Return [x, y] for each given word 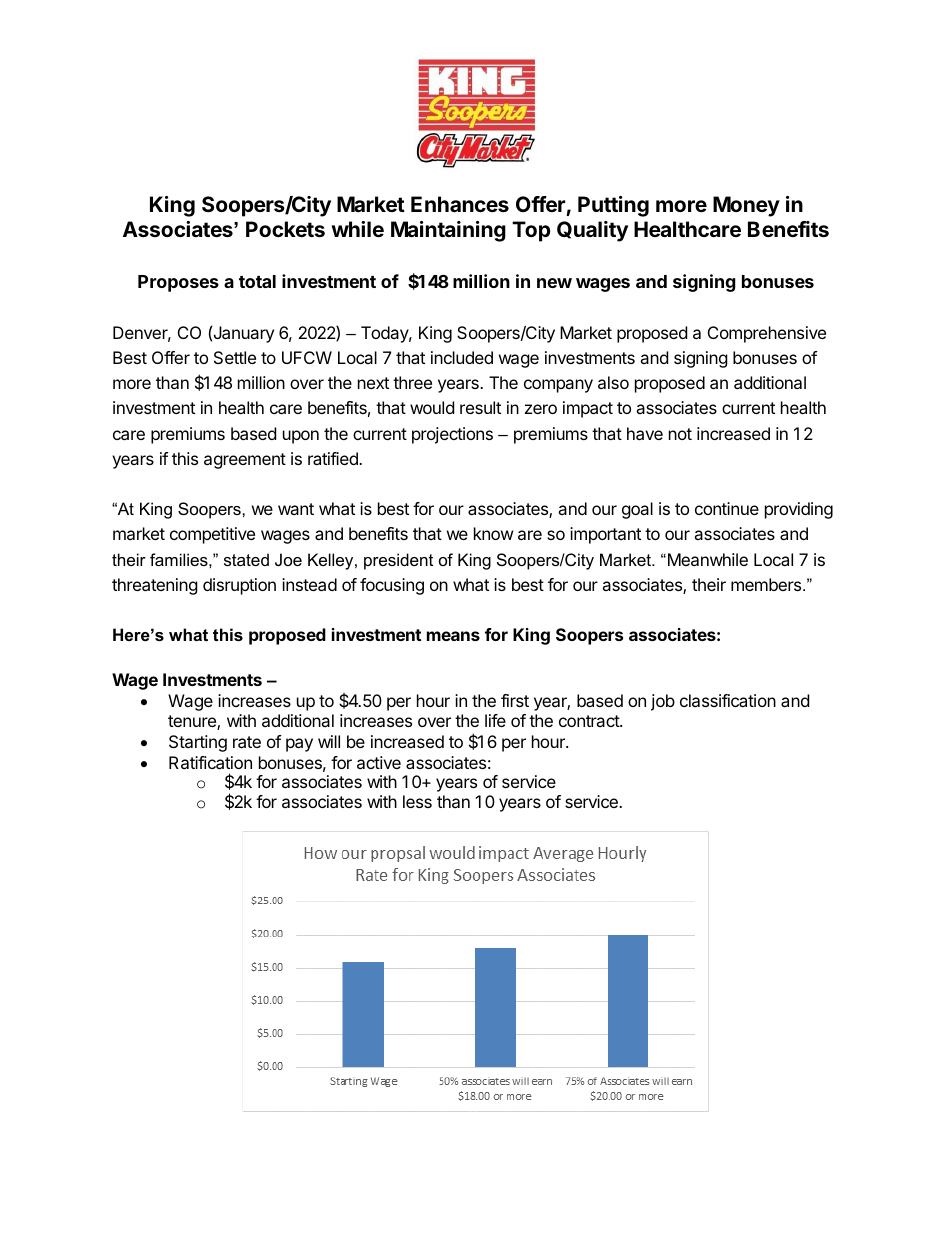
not [680, 434]
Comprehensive [767, 334]
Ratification [210, 762]
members [767, 584]
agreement [245, 461]
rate [247, 742]
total [257, 281]
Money [746, 206]
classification [728, 700]
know [494, 533]
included [462, 357]
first [515, 700]
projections [452, 435]
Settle [235, 357]
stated [246, 559]
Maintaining [448, 231]
